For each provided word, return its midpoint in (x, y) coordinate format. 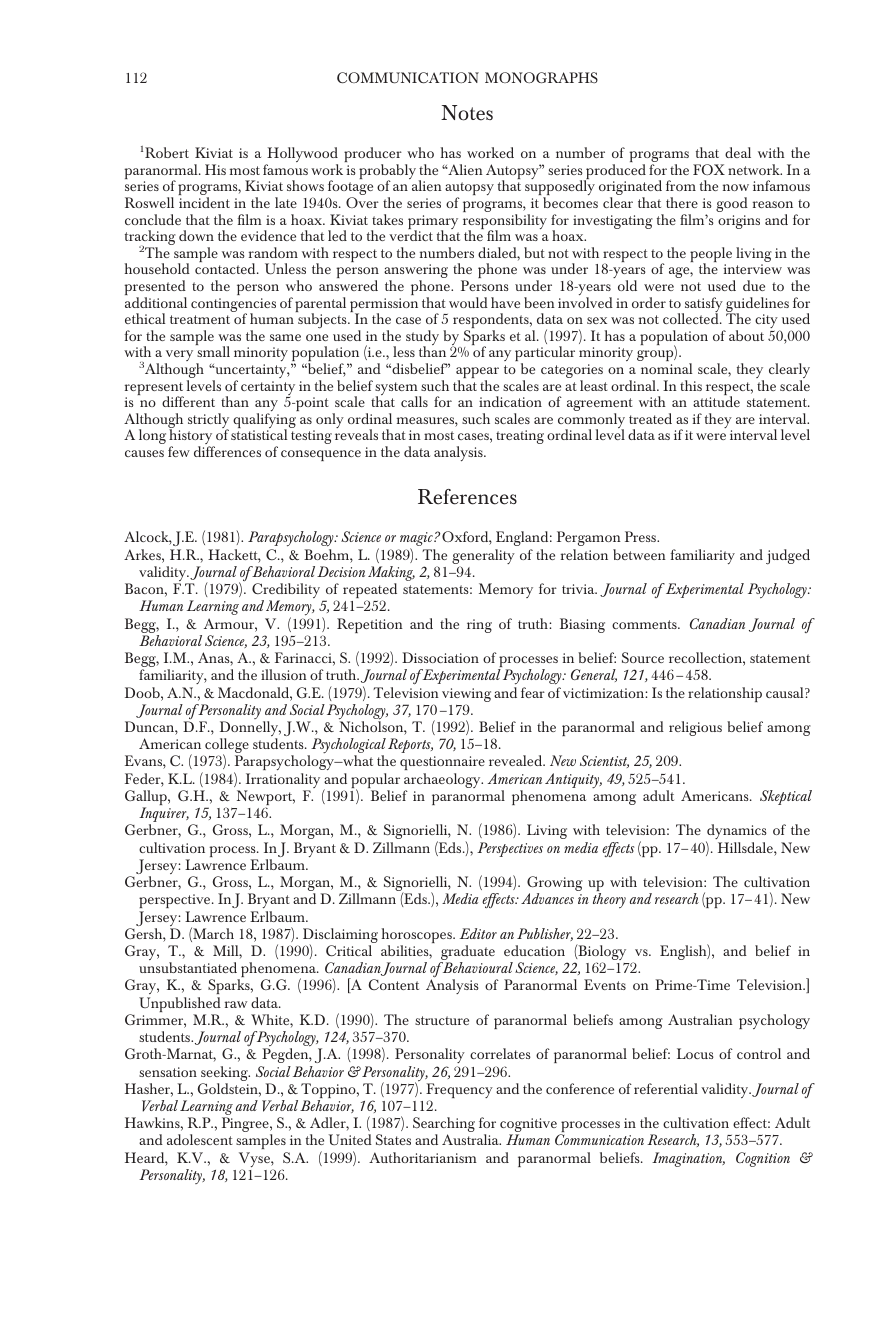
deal (738, 152)
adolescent (200, 1139)
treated (650, 418)
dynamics (736, 833)
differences (227, 451)
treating (520, 437)
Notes (467, 113)
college (226, 747)
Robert (167, 152)
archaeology (443, 782)
